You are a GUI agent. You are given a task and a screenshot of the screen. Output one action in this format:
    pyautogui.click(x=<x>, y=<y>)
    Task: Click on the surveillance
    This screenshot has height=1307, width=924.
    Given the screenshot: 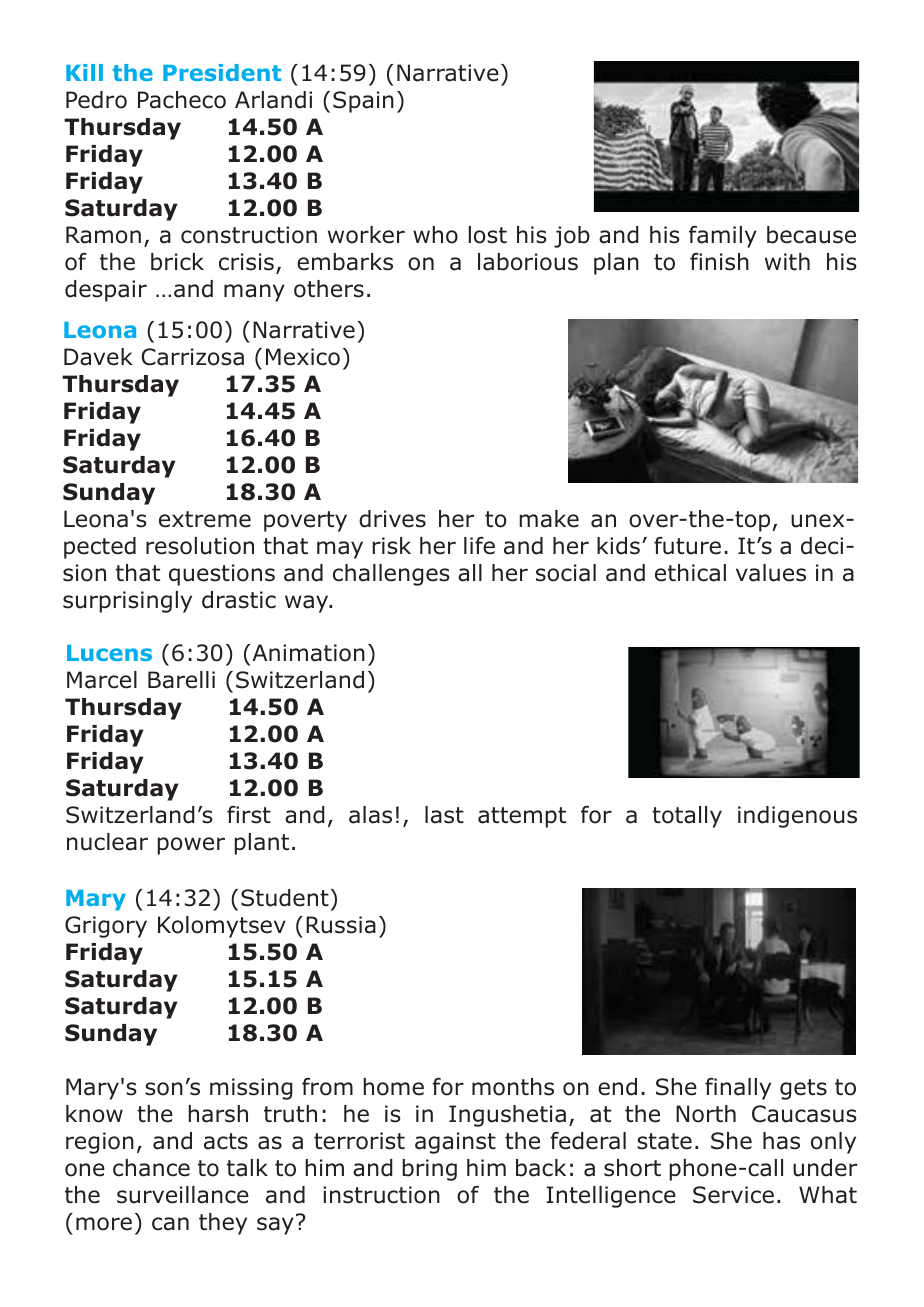 What is the action you would take?
    pyautogui.click(x=183, y=1195)
